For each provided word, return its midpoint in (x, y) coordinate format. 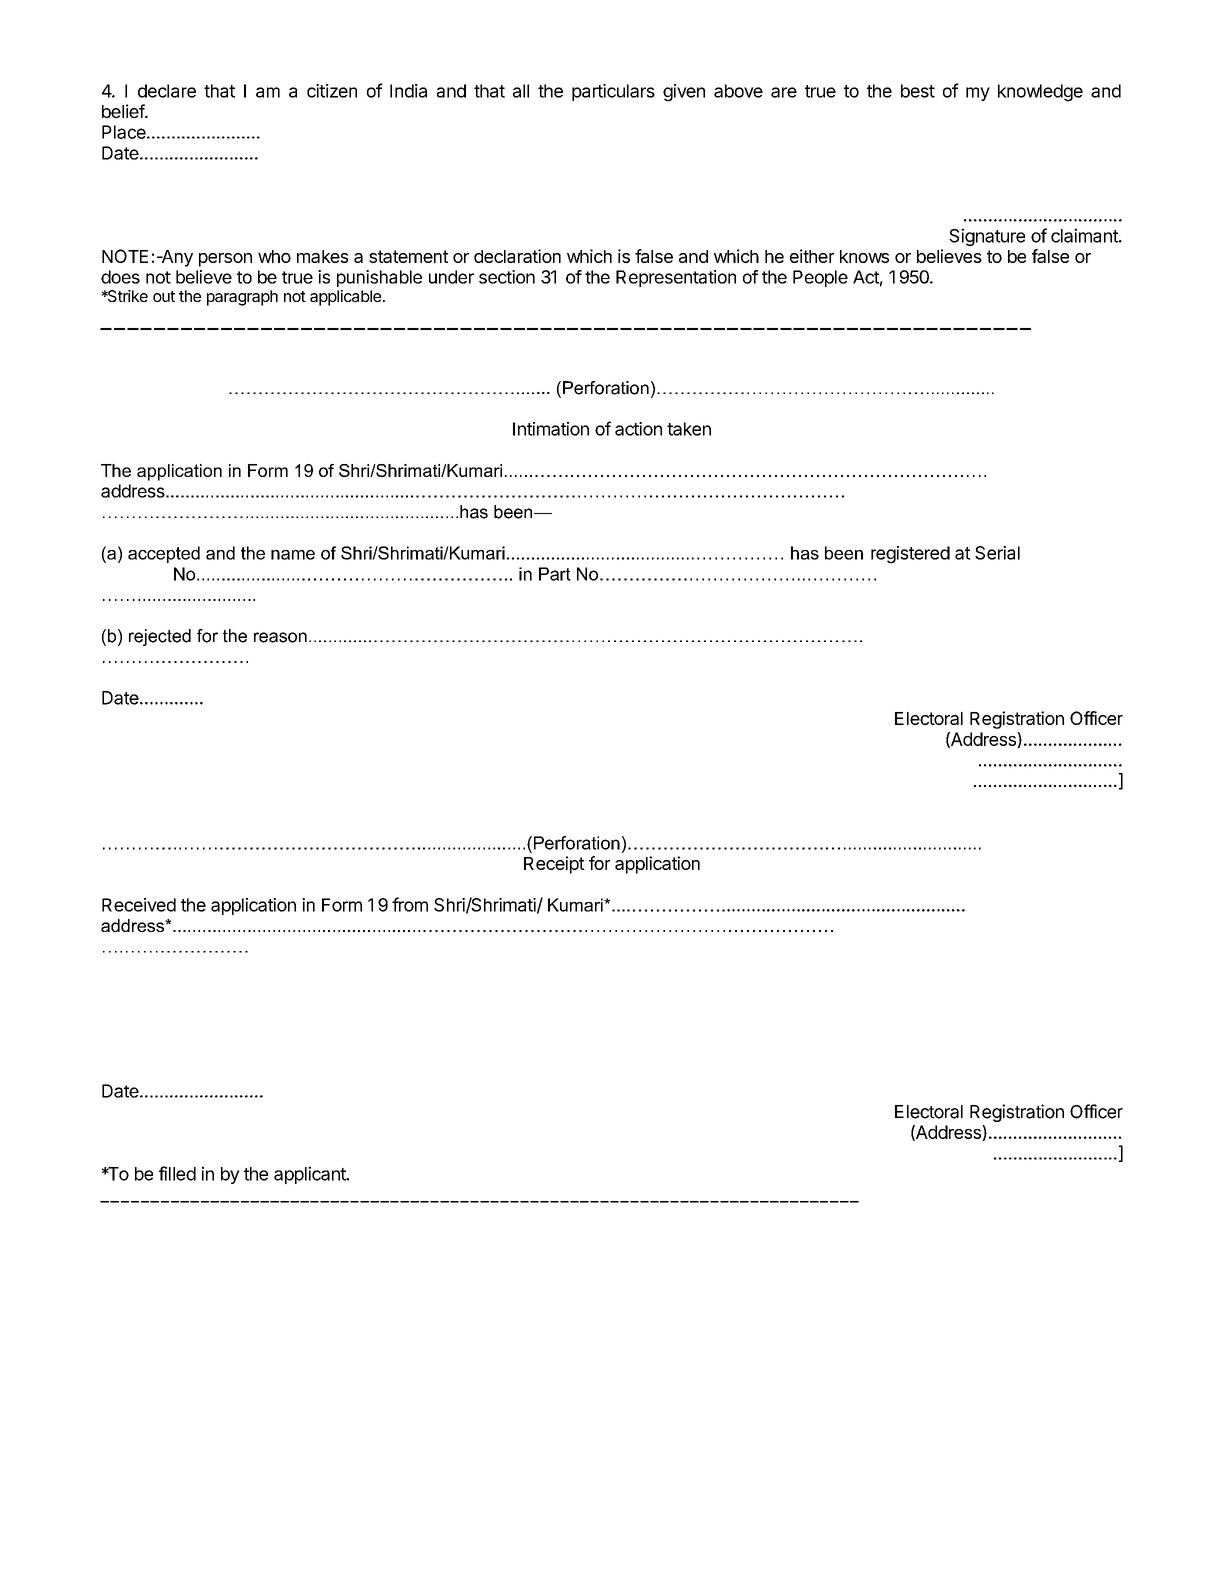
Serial (997, 553)
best (918, 91)
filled (177, 1173)
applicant (311, 1175)
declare (167, 91)
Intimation (551, 429)
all (521, 91)
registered (910, 555)
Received (139, 905)
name (293, 555)
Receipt (554, 865)
